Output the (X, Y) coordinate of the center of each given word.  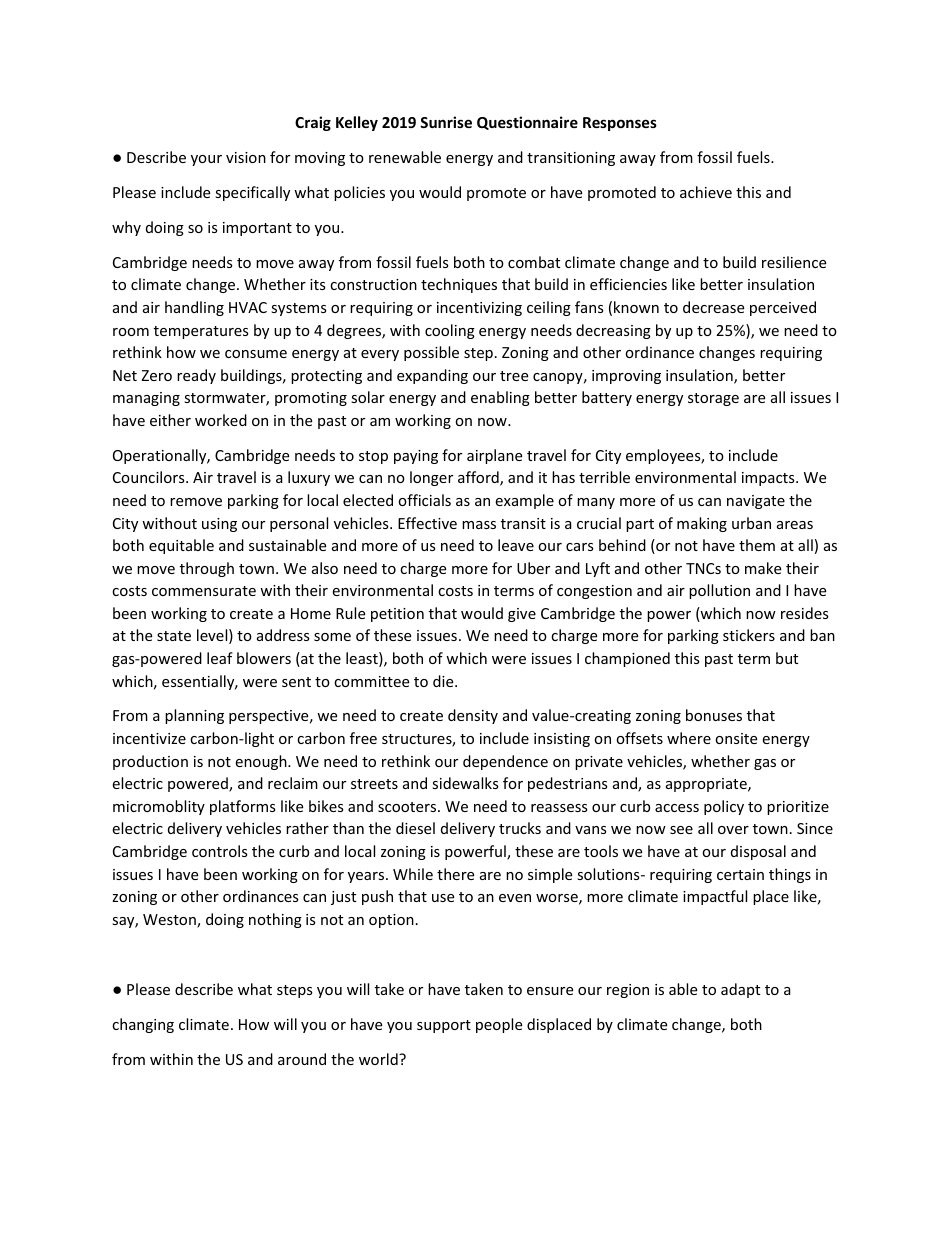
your (206, 160)
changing (143, 1025)
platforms (243, 807)
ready (196, 376)
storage (713, 399)
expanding (432, 376)
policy (724, 807)
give (522, 615)
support (444, 1026)
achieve (706, 192)
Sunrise (446, 122)
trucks (520, 828)
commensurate (204, 591)
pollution (719, 591)
